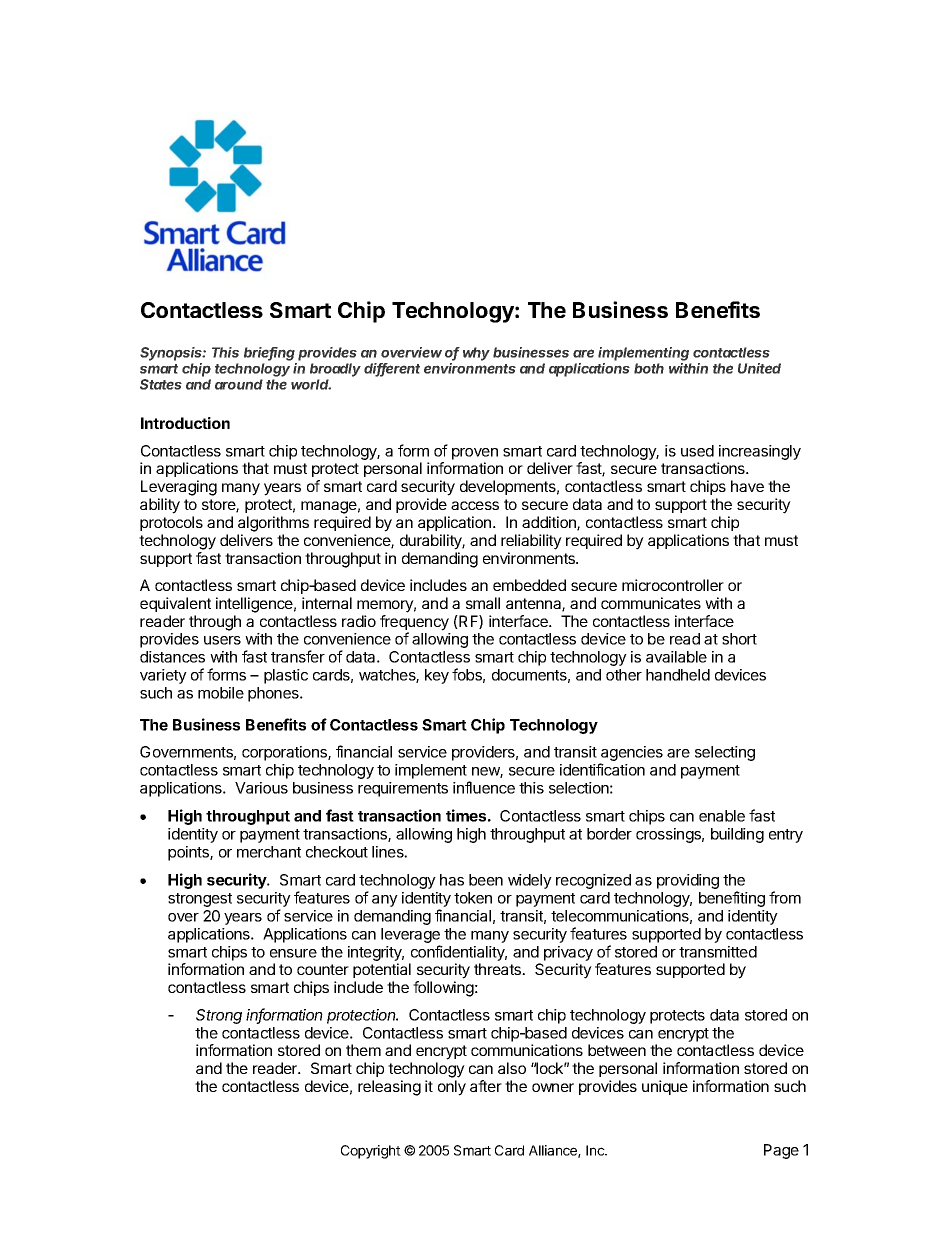 The image size is (952, 1233). Describe the element at coordinates (452, 1088) in the document. I see `only` at that location.
